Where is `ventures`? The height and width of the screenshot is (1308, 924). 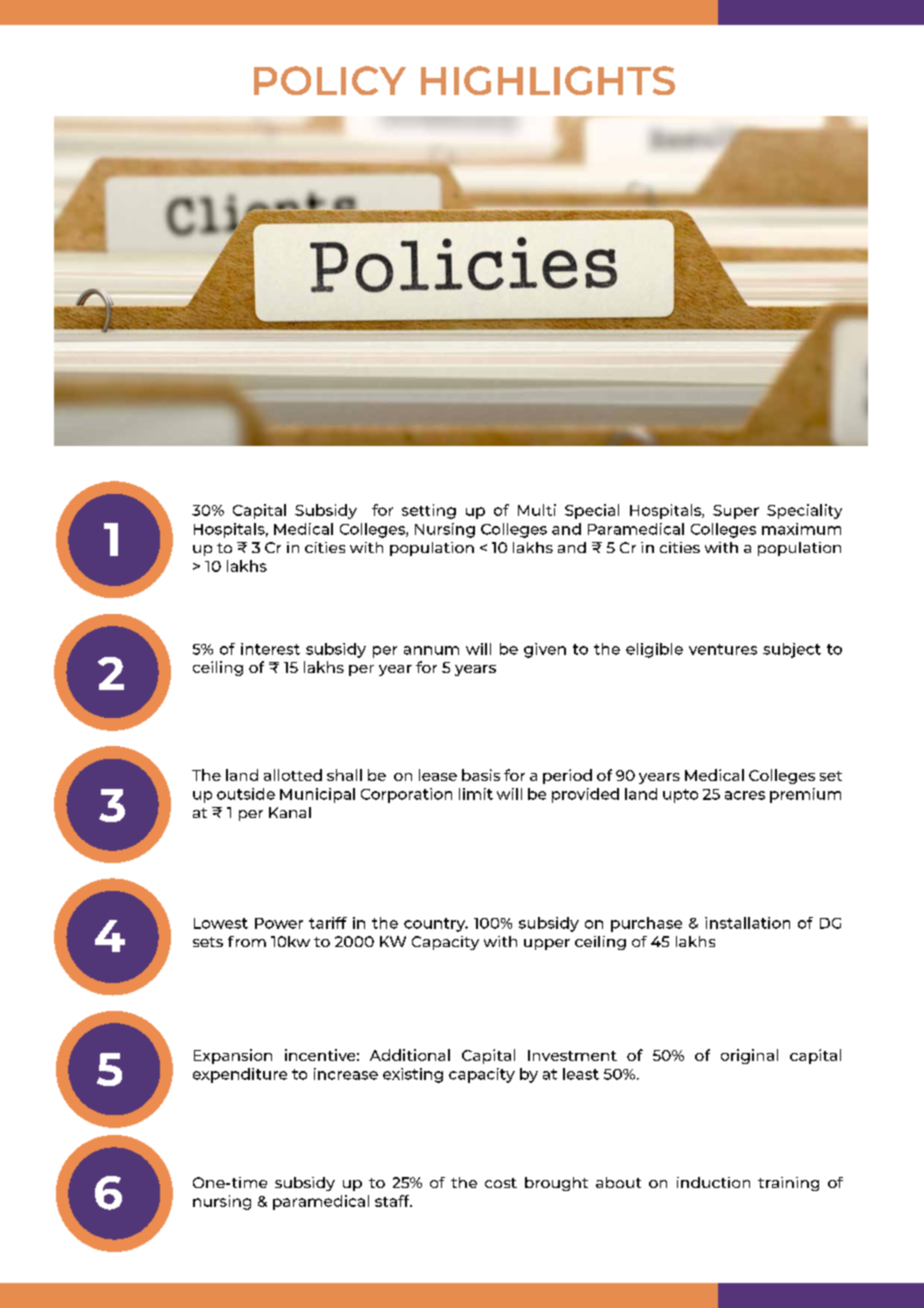
ventures is located at coordinates (723, 649).
